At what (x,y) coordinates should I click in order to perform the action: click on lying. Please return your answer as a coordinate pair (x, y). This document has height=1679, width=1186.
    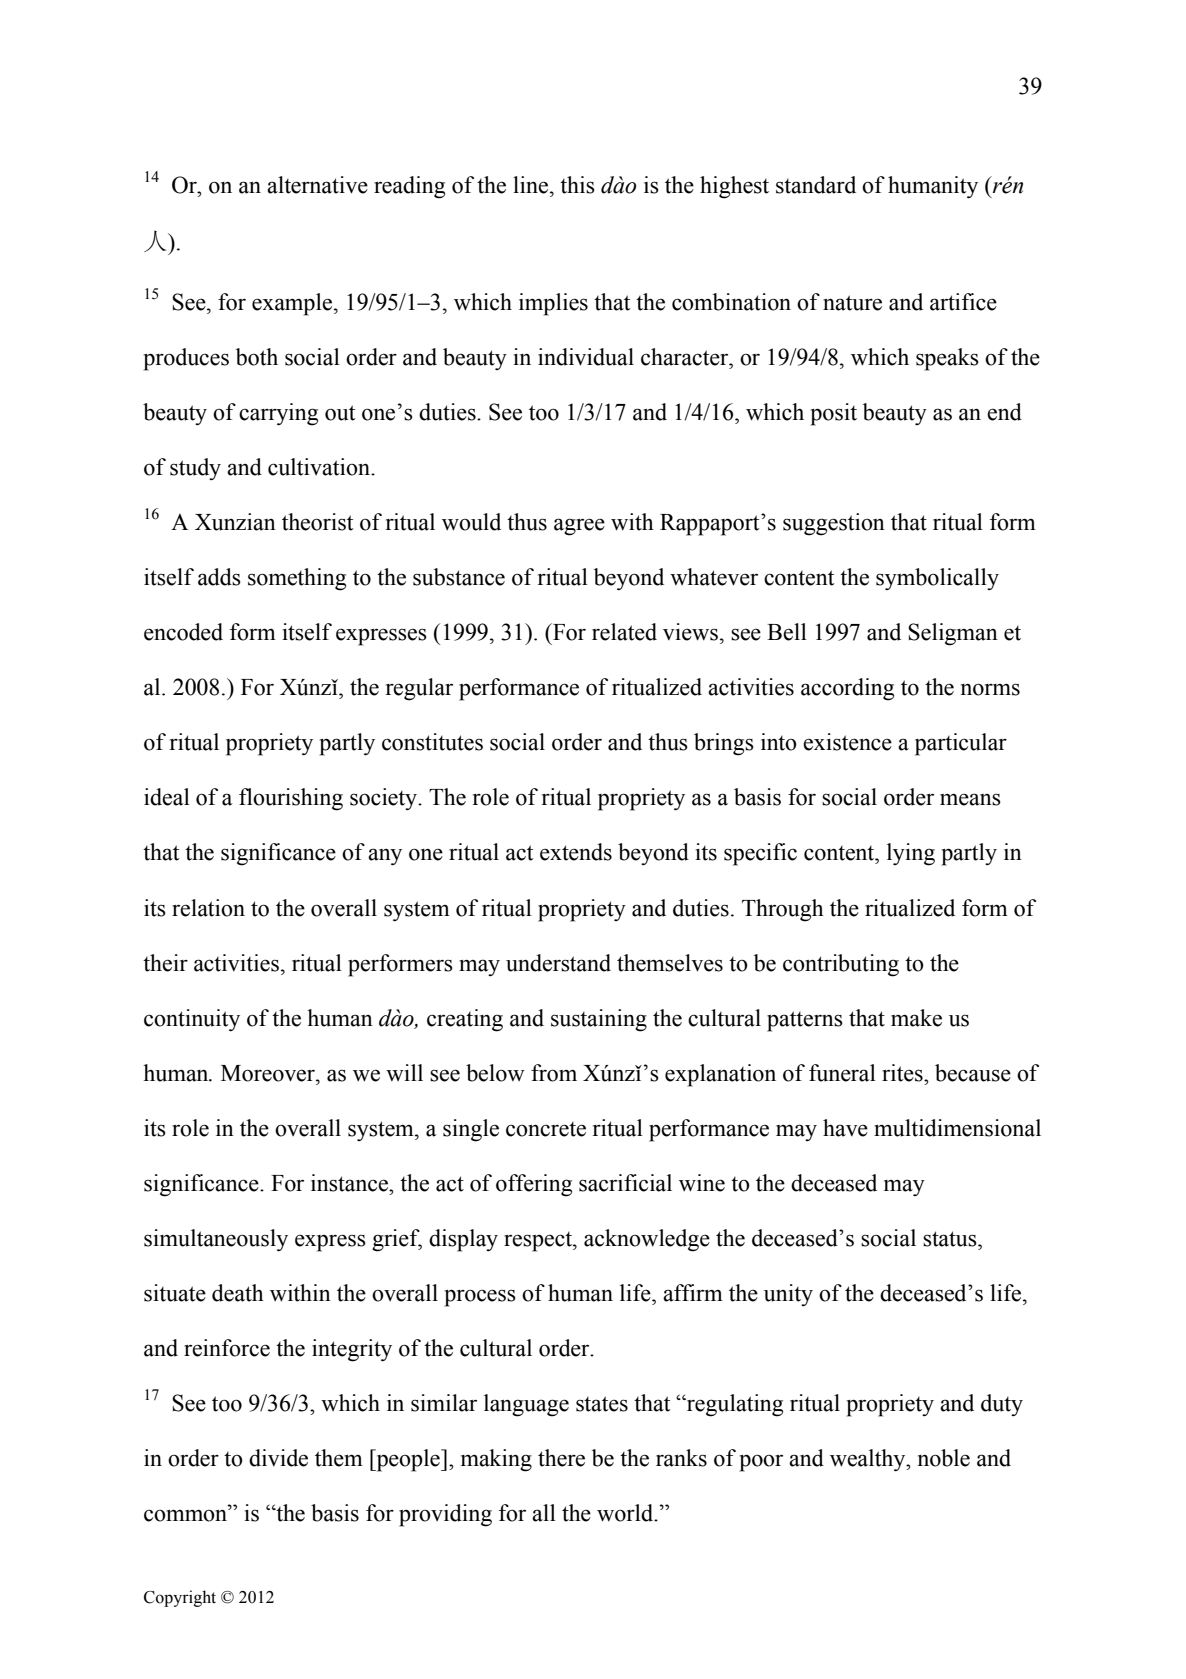
    Looking at the image, I should click on (911, 854).
